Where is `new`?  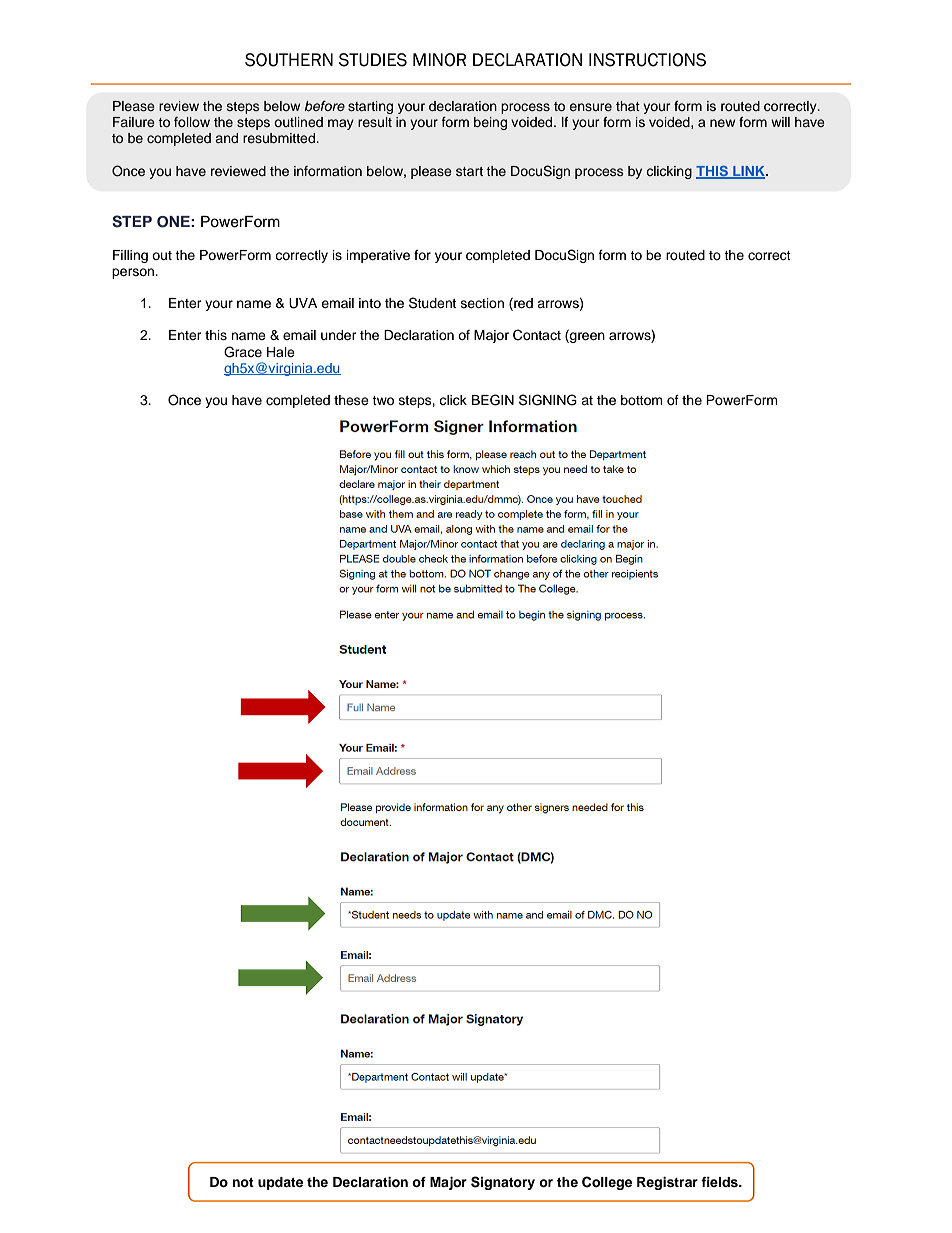 new is located at coordinates (722, 123).
